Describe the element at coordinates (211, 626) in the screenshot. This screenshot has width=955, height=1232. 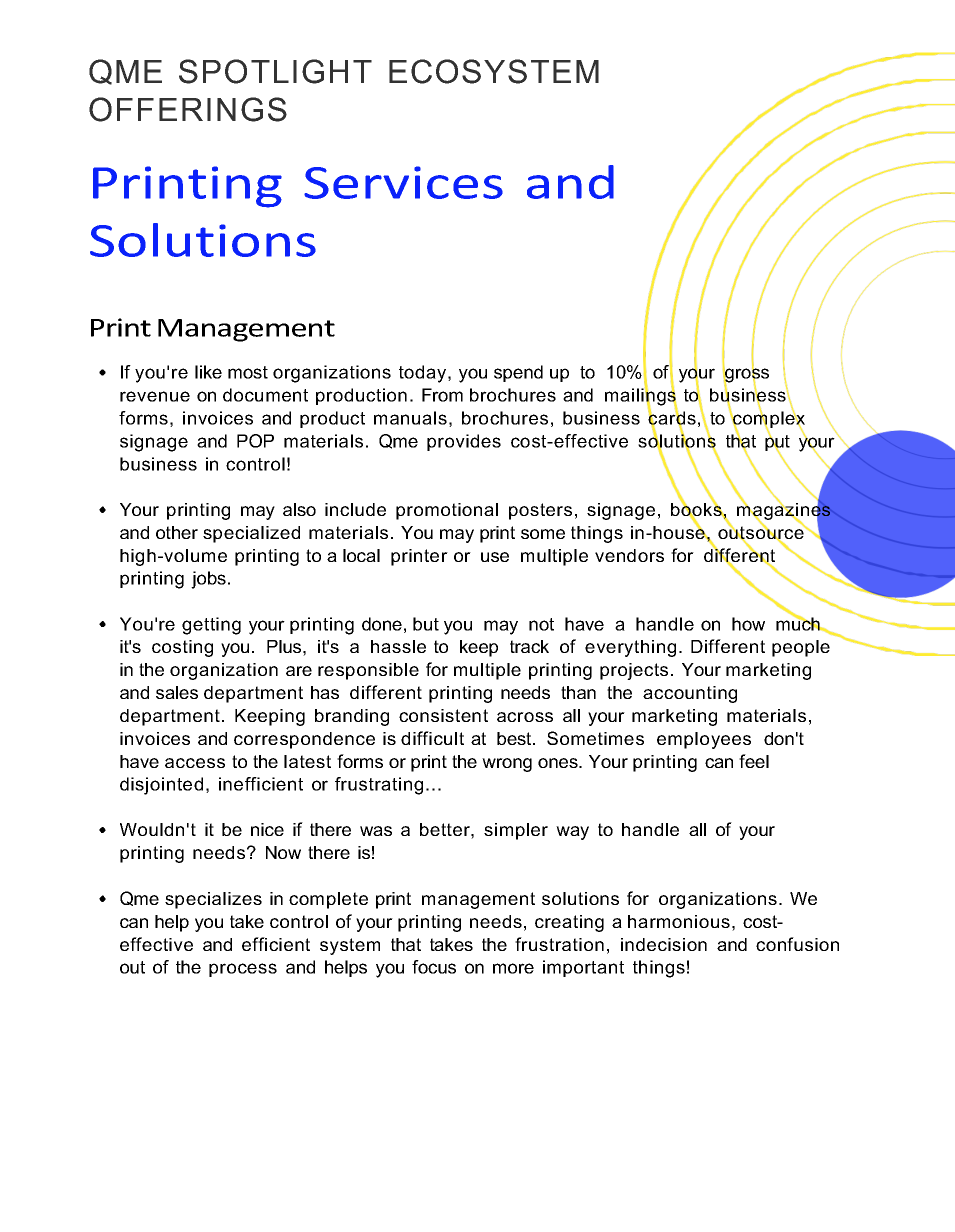
I see `getting` at that location.
